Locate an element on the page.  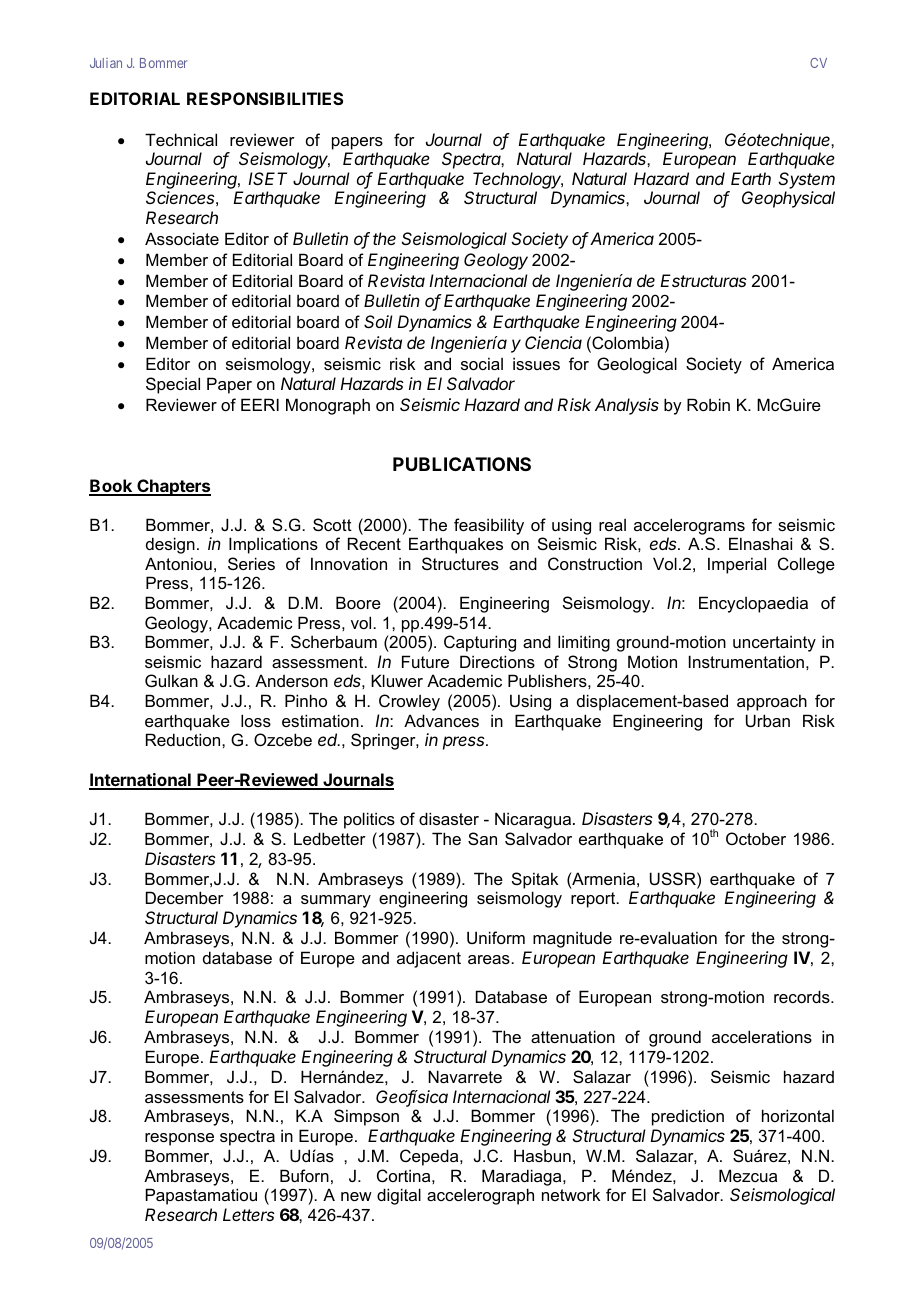
response is located at coordinates (179, 1139).
